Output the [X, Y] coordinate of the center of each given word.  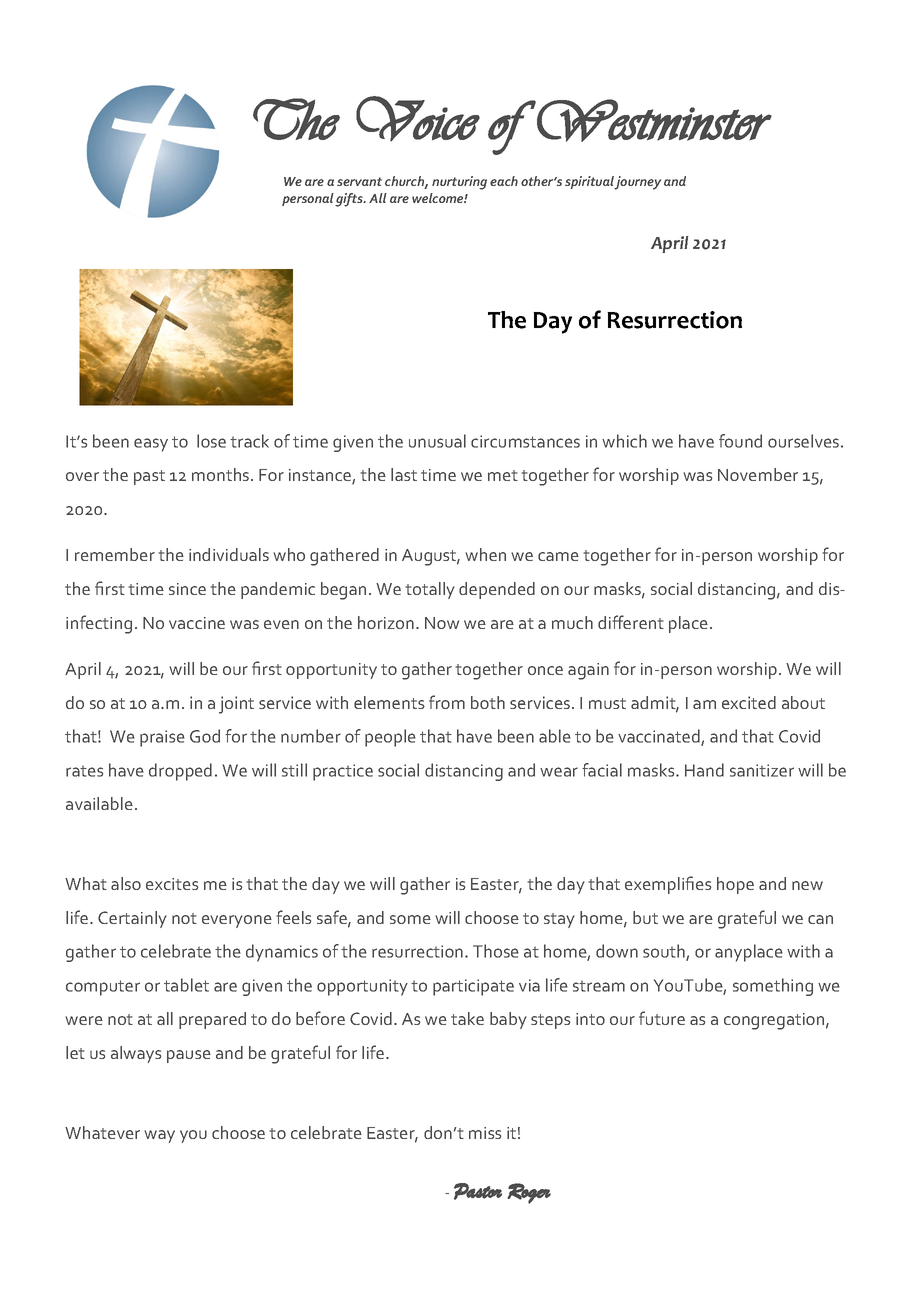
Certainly [132, 919]
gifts [350, 200]
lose [211, 441]
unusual [437, 441]
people [390, 738]
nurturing [459, 183]
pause [189, 1056]
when [485, 554]
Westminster [654, 120]
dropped [180, 772]
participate [473, 987]
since [187, 589]
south [665, 952]
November [758, 474]
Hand [704, 770]
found [740, 441]
